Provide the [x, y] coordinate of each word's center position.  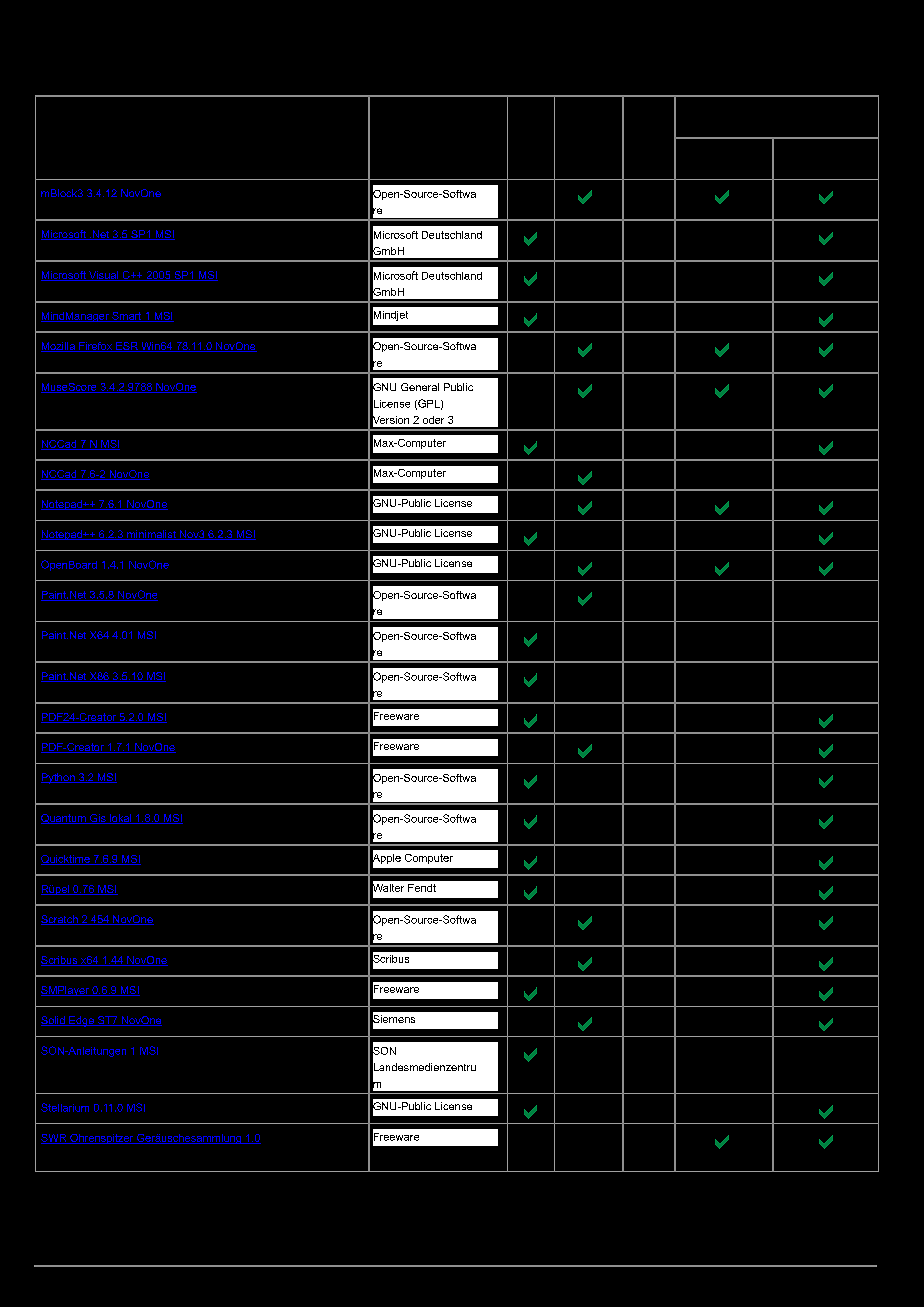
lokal [121, 819]
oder [433, 420]
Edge [81, 1021]
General [420, 387]
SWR [55, 1139]
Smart [127, 317]
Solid [54, 1021]
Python [59, 778]
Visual [104, 276]
